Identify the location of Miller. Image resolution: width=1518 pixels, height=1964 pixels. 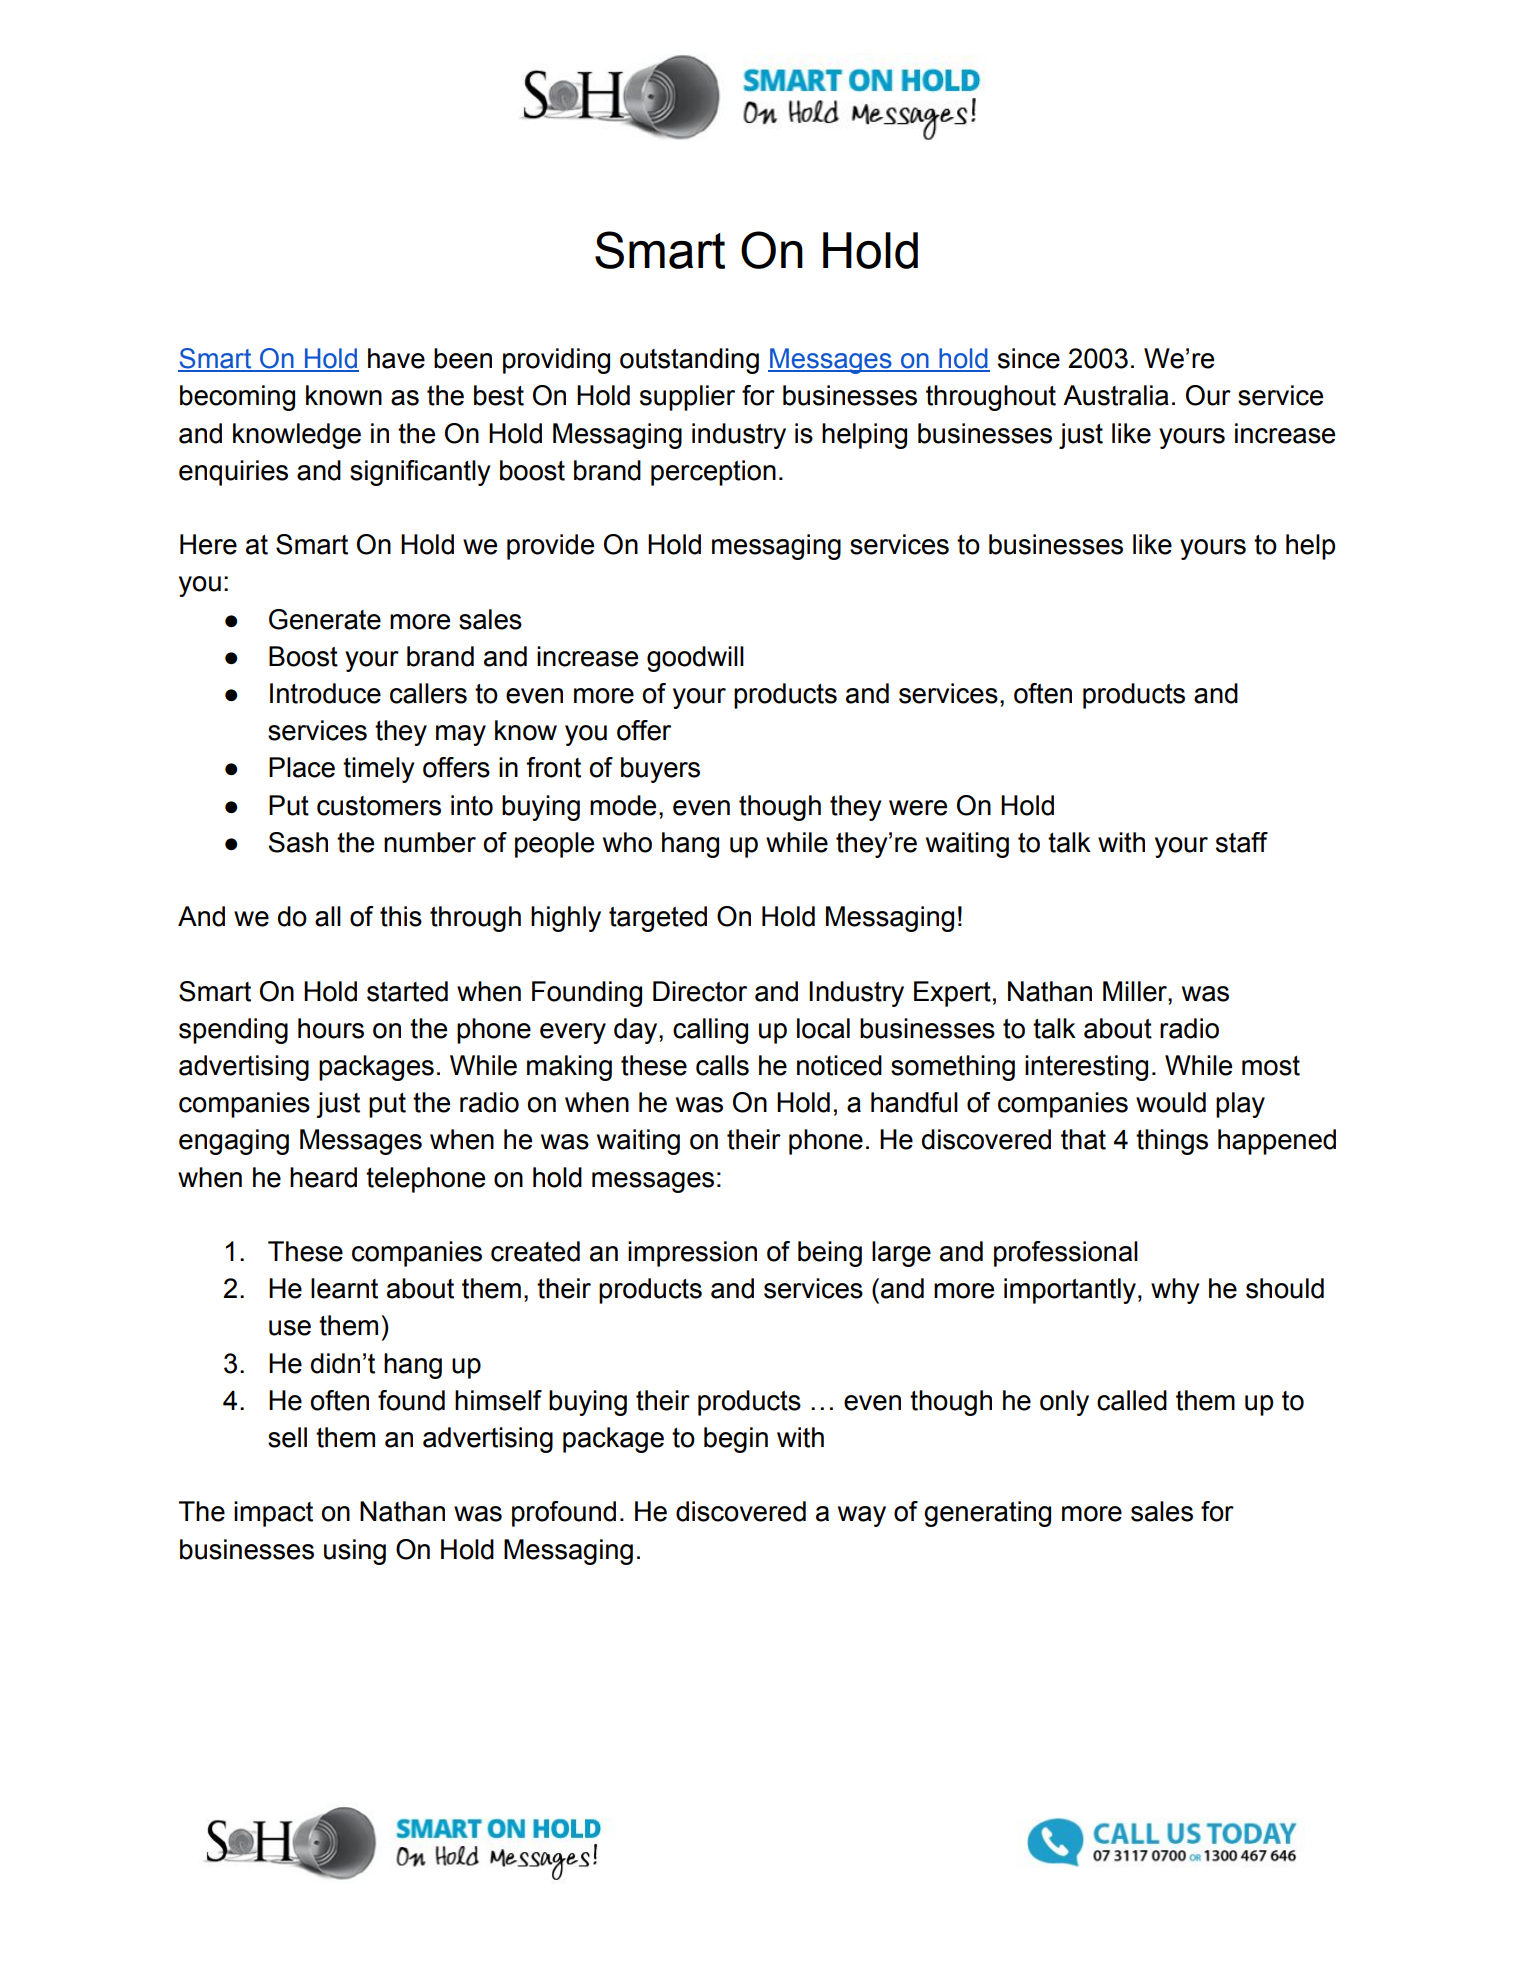
(1136, 991).
